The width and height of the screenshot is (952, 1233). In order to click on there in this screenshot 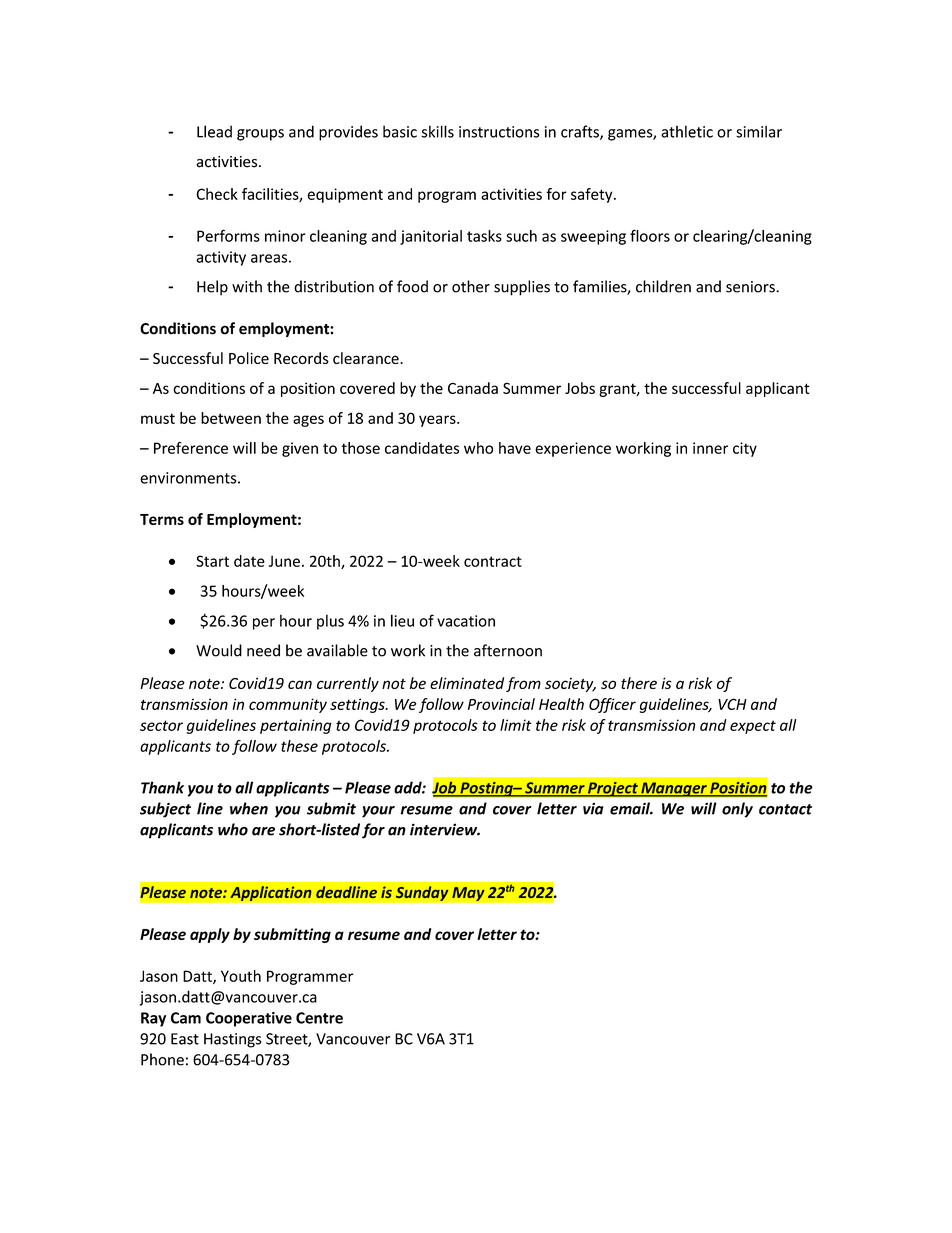, I will do `click(639, 683)`.
